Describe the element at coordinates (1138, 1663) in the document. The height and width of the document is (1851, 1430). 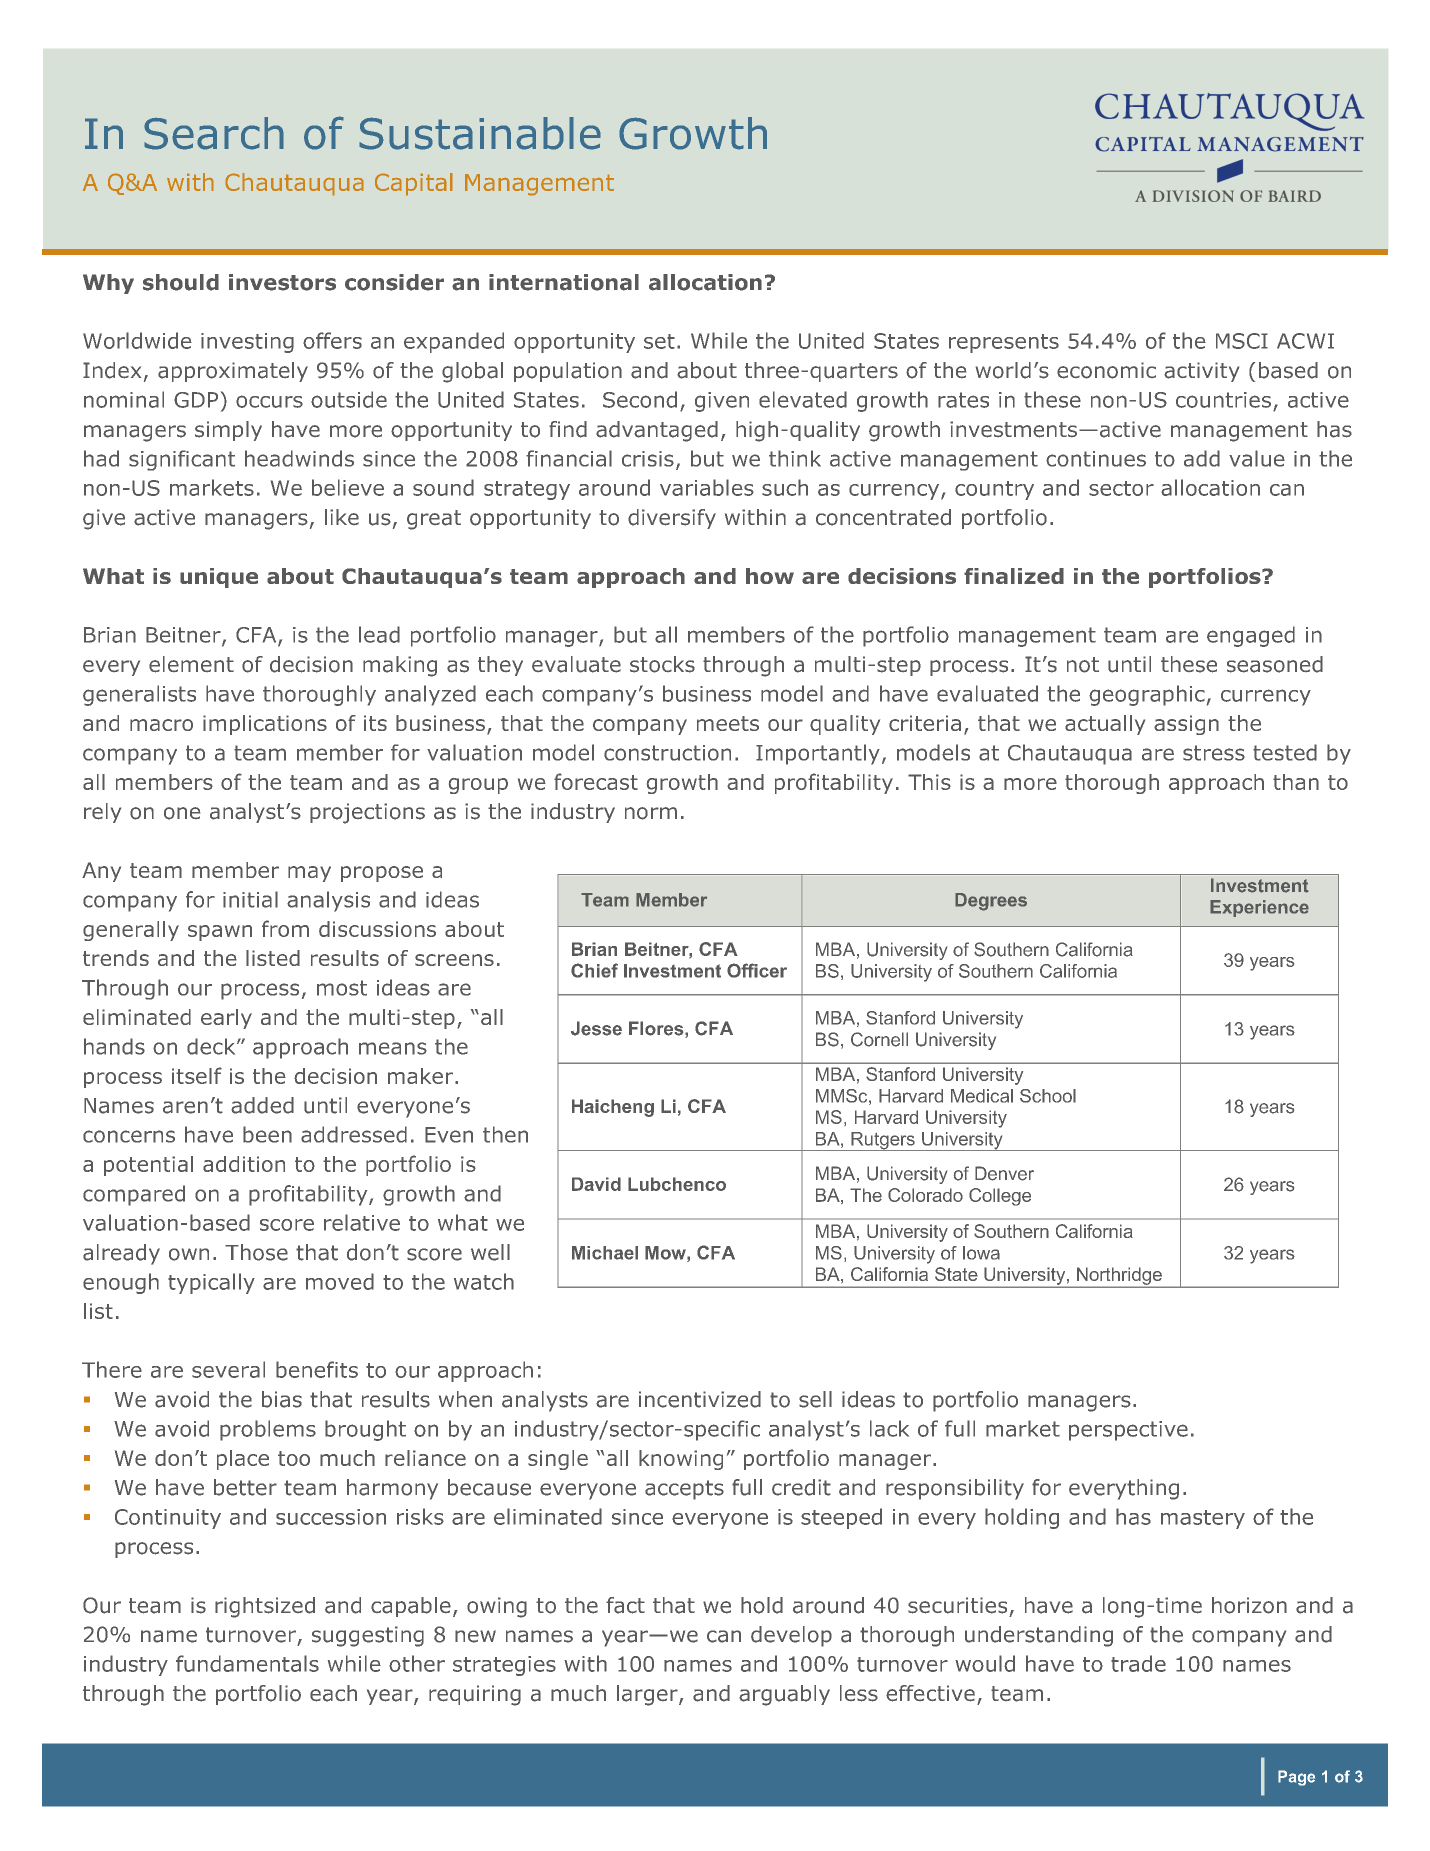
I see `trade` at that location.
